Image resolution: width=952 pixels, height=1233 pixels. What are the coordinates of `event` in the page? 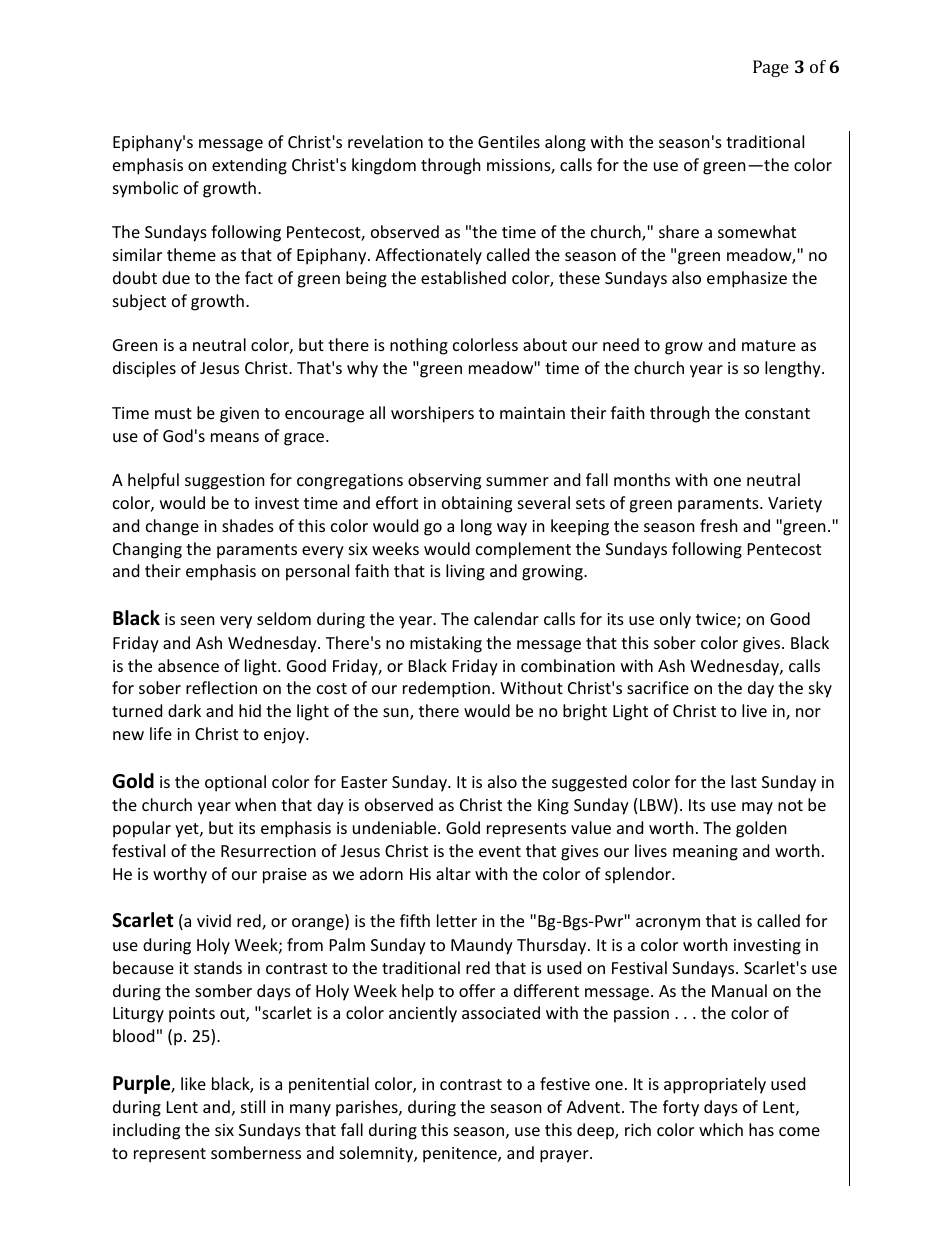 It's located at (500, 851).
